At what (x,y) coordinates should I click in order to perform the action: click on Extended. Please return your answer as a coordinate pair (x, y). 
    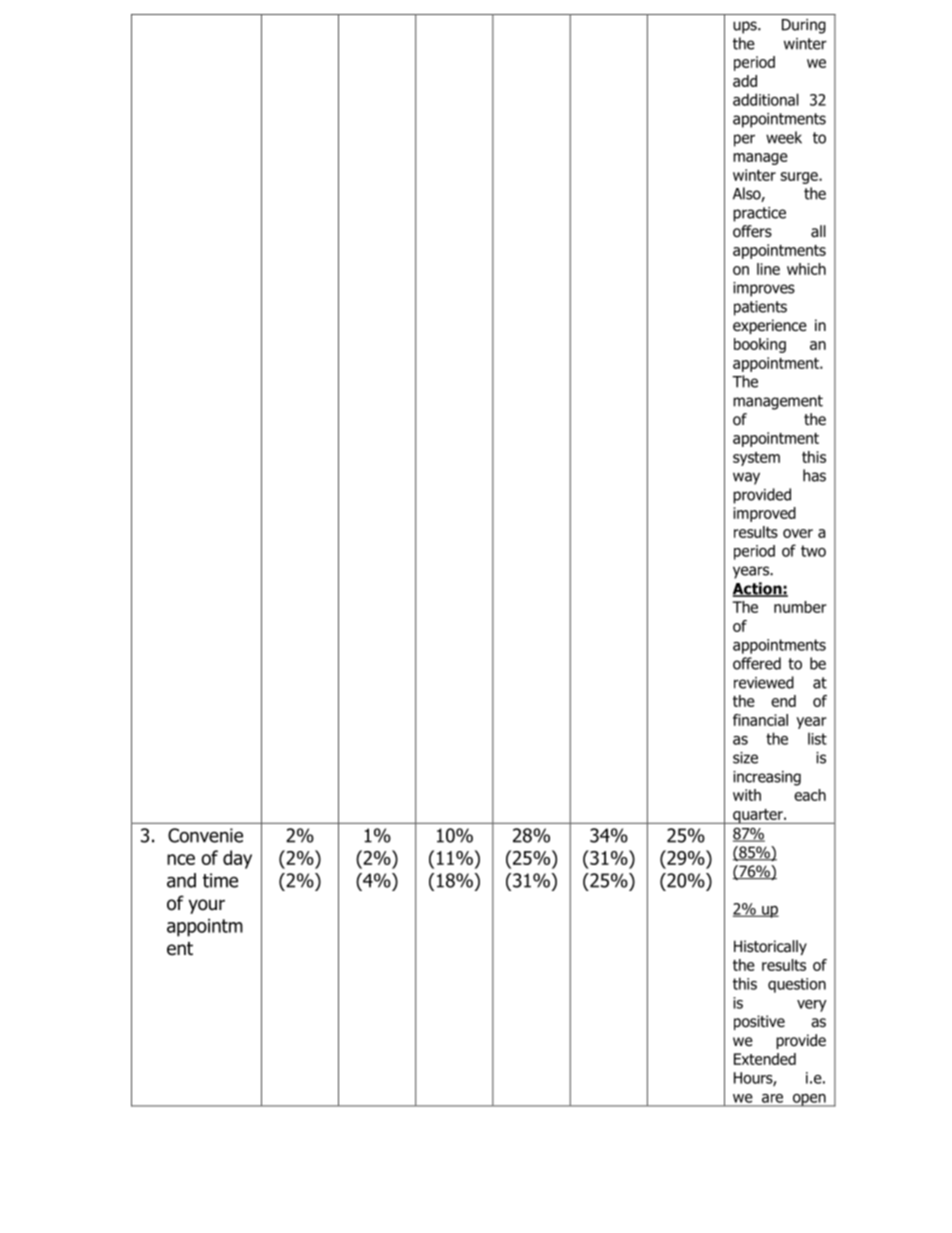
    Looking at the image, I should click on (765, 1059).
